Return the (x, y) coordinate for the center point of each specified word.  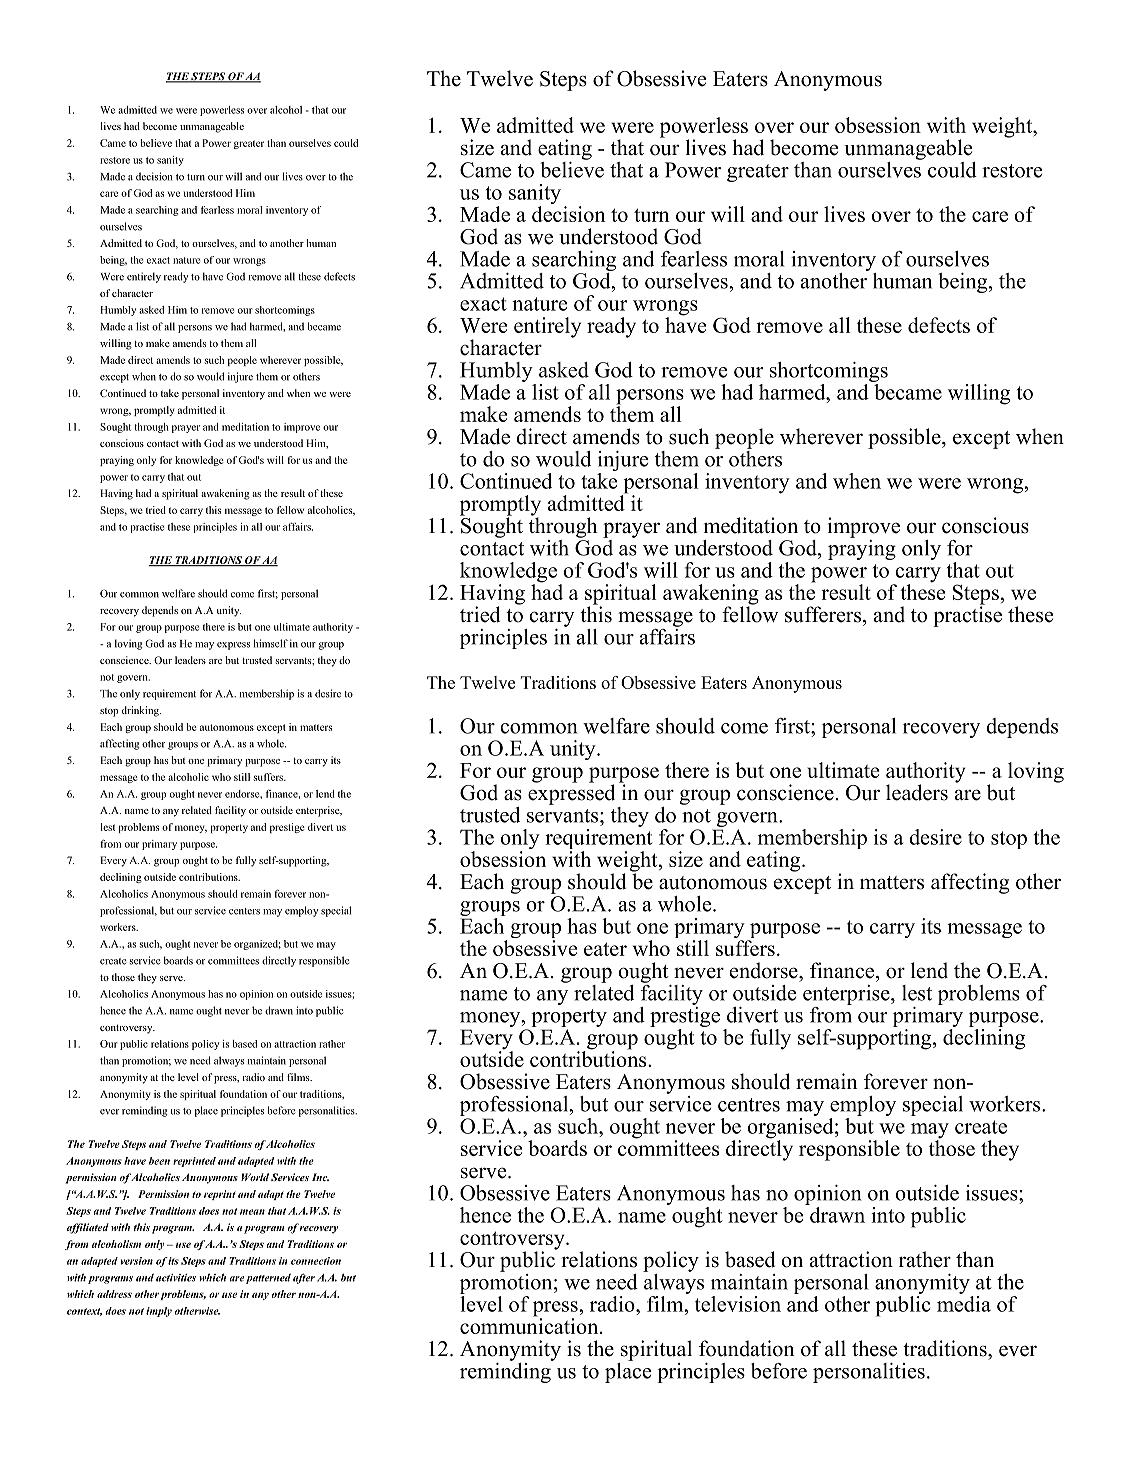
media (964, 1304)
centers (244, 911)
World (255, 1177)
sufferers (824, 614)
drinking (141, 711)
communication (530, 1325)
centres (749, 1105)
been (159, 1161)
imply (159, 1312)
